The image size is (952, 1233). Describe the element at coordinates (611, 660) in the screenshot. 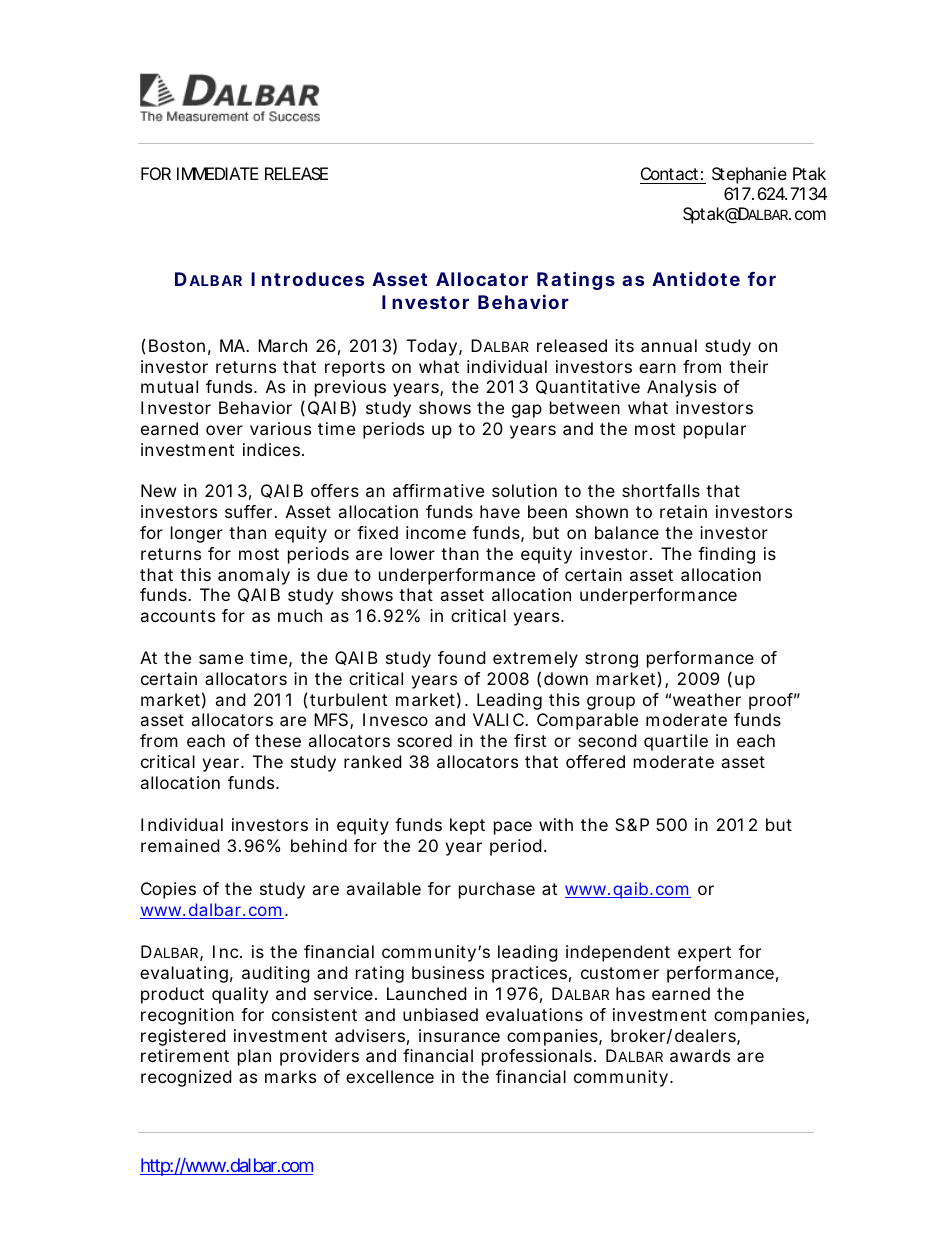

I see `strong` at that location.
